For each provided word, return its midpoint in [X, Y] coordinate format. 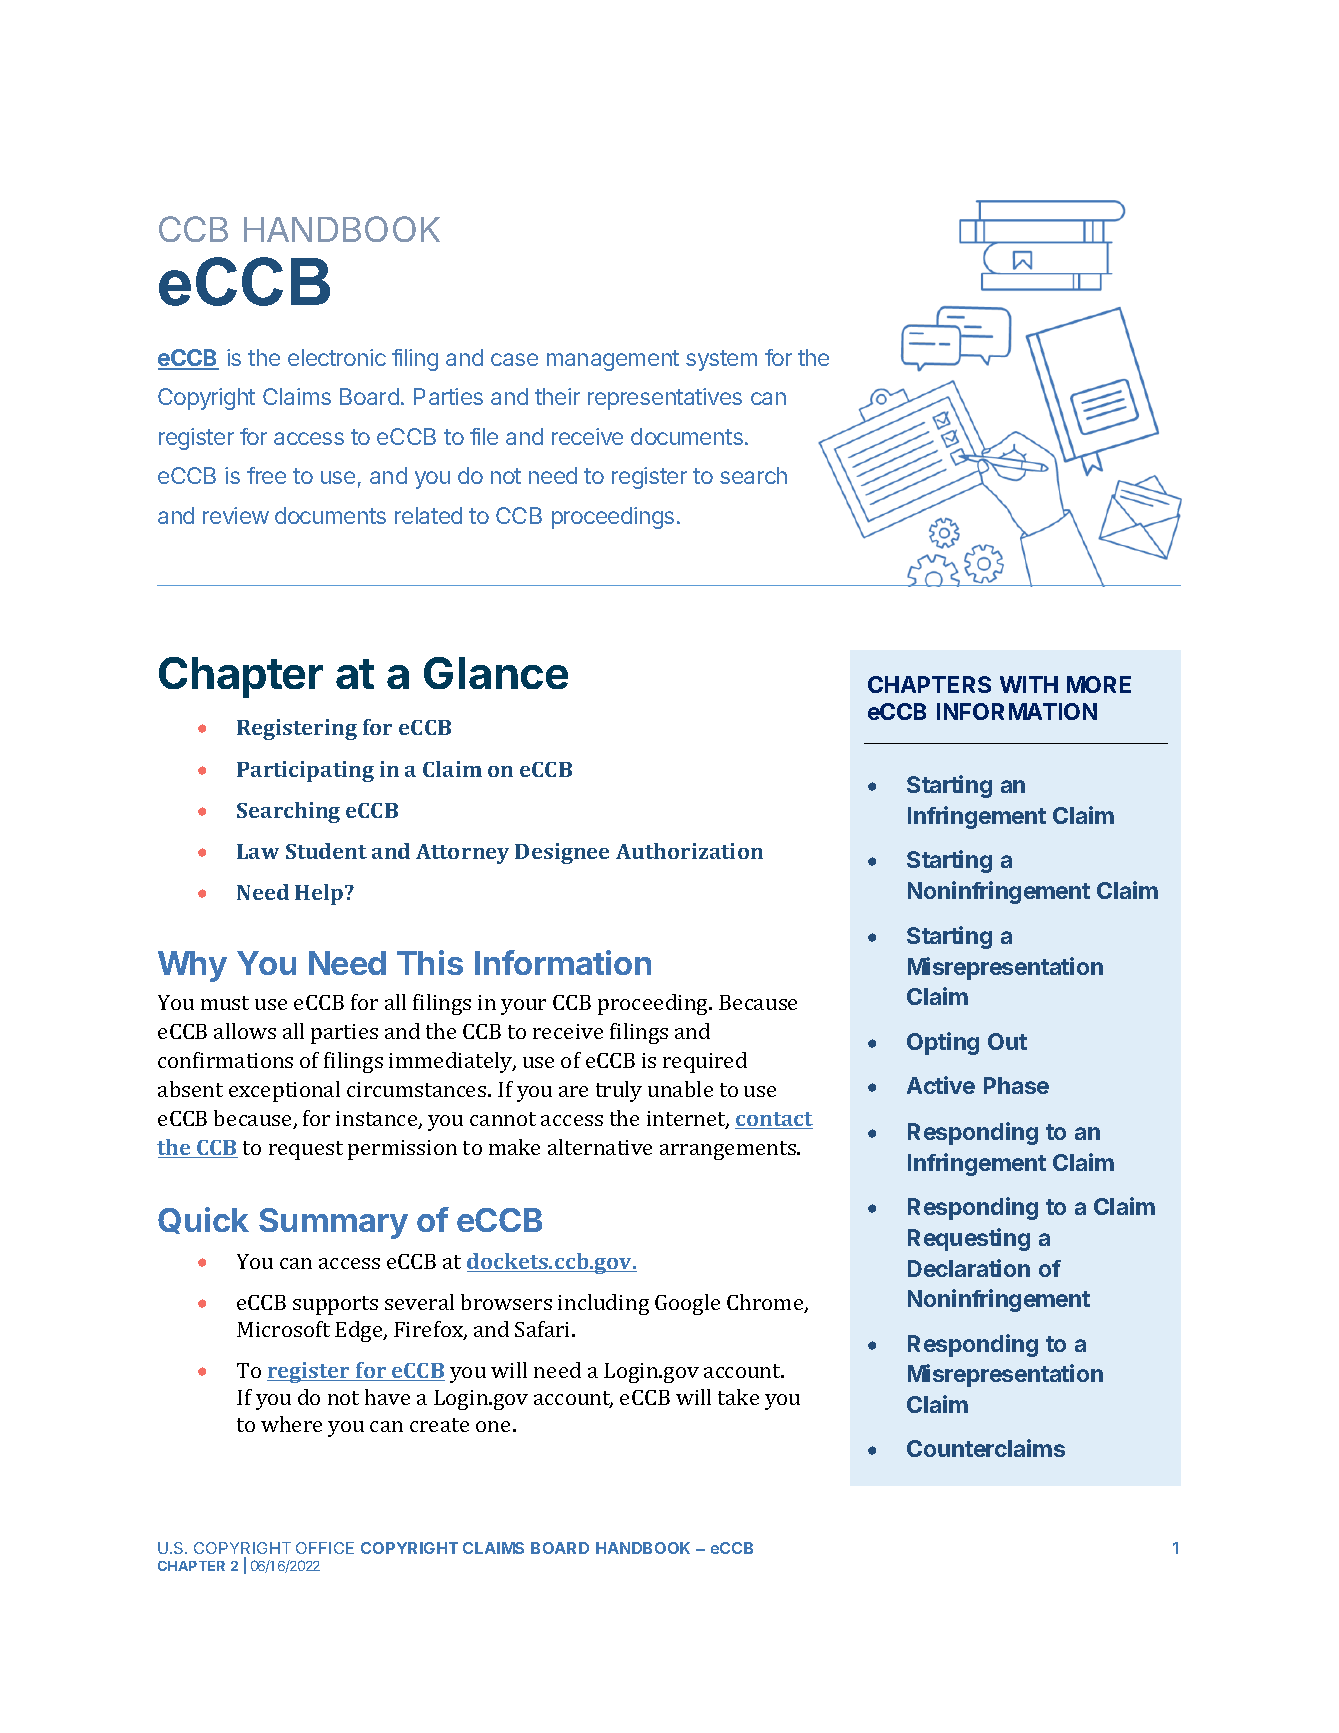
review [236, 515]
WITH [1029, 684]
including [603, 1304]
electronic [337, 357]
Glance [496, 673]
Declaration [969, 1268]
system [721, 360]
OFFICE [325, 1548]
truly [619, 1091]
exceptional [284, 1091]
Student [326, 851]
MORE [1099, 684]
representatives [665, 399]
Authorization [689, 851]
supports [335, 1305]
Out [1007, 1041]
